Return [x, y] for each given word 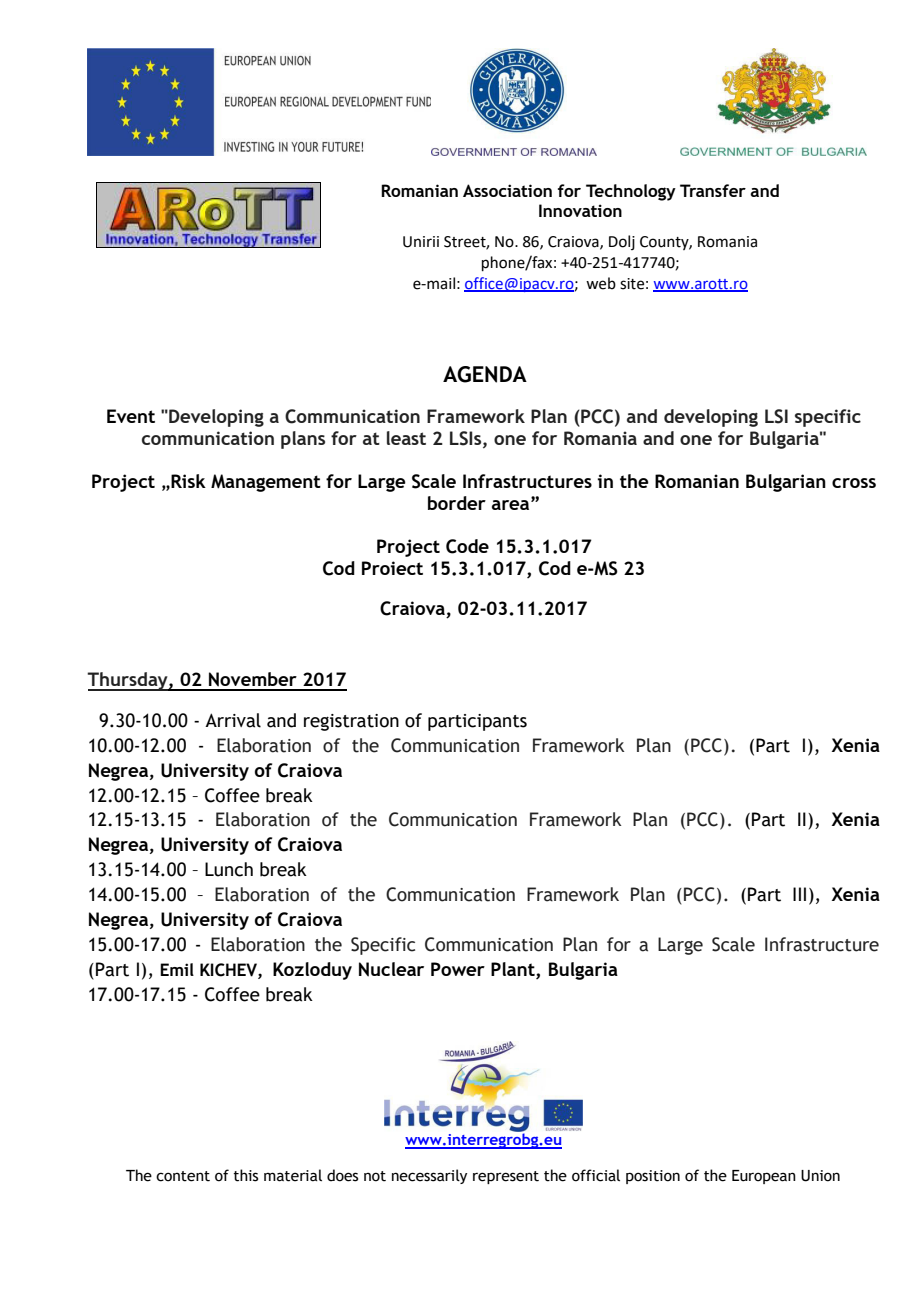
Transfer [713, 190]
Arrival [233, 720]
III [799, 894]
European [764, 1177]
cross [854, 483]
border [457, 503]
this [246, 1175]
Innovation [580, 210]
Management [266, 483]
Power [458, 969]
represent [506, 1177]
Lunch [229, 869]
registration [351, 722]
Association [507, 190]
